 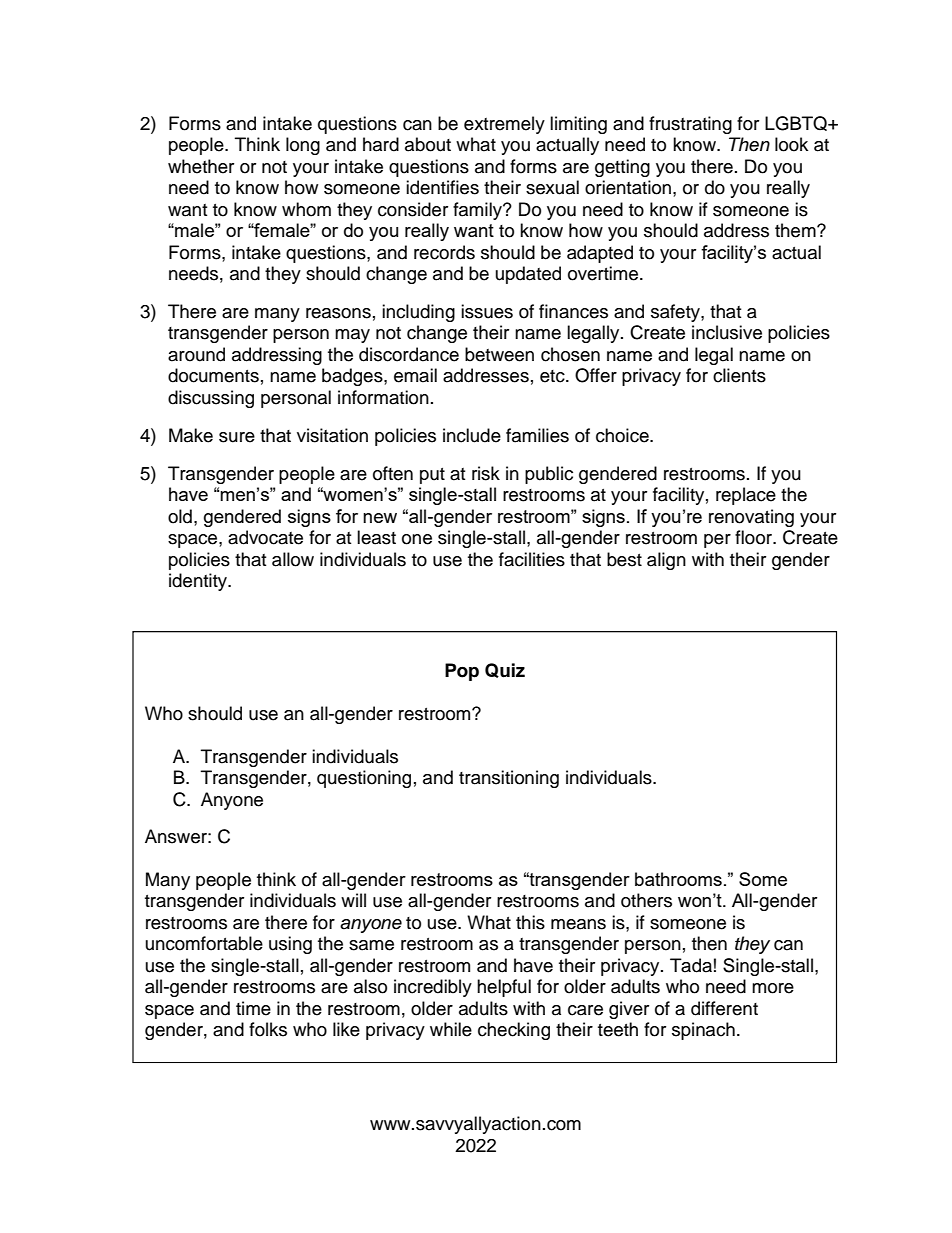 I want to click on frustrating, so click(x=690, y=125).
